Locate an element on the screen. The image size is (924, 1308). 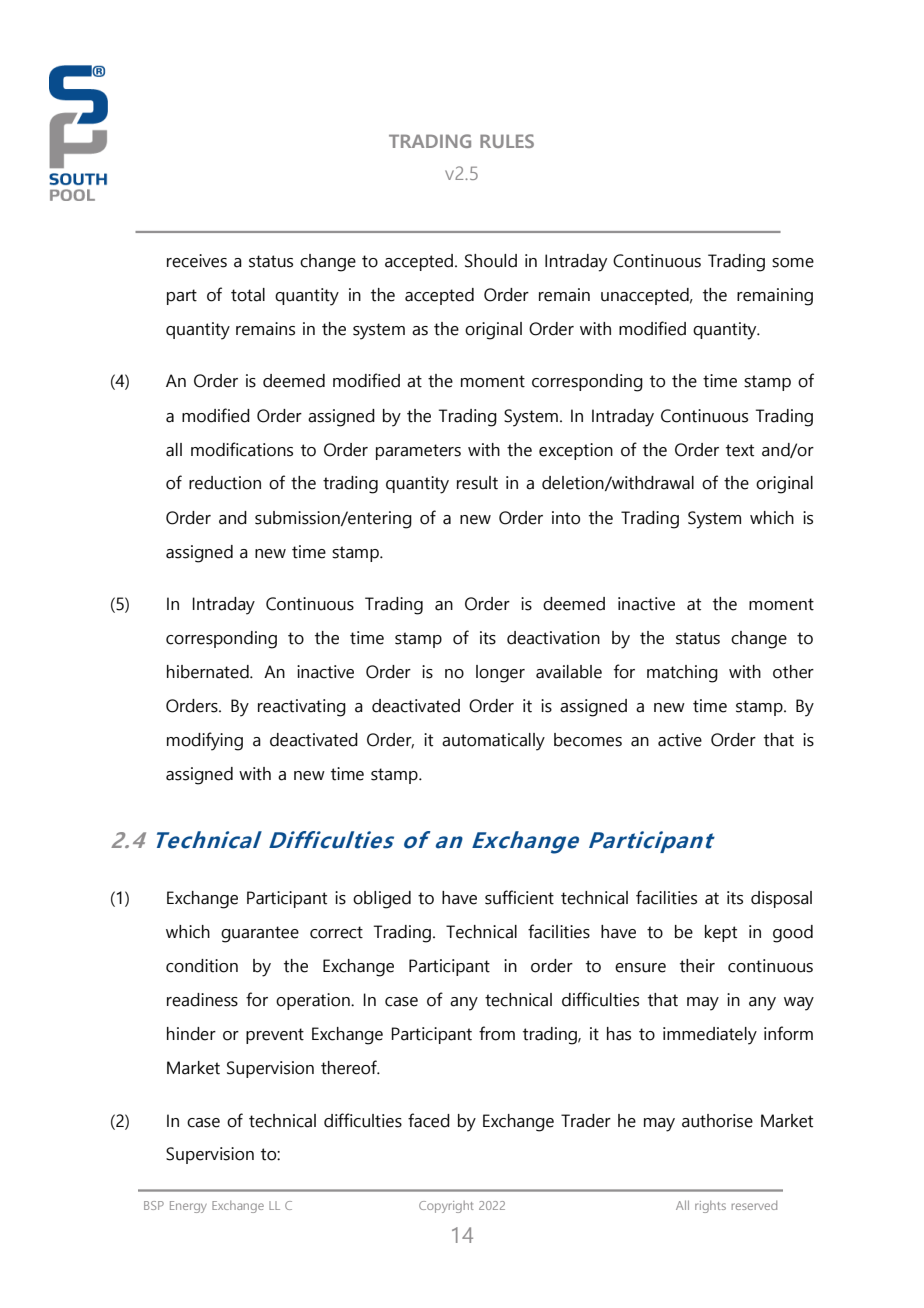
condition is located at coordinates (202, 966).
